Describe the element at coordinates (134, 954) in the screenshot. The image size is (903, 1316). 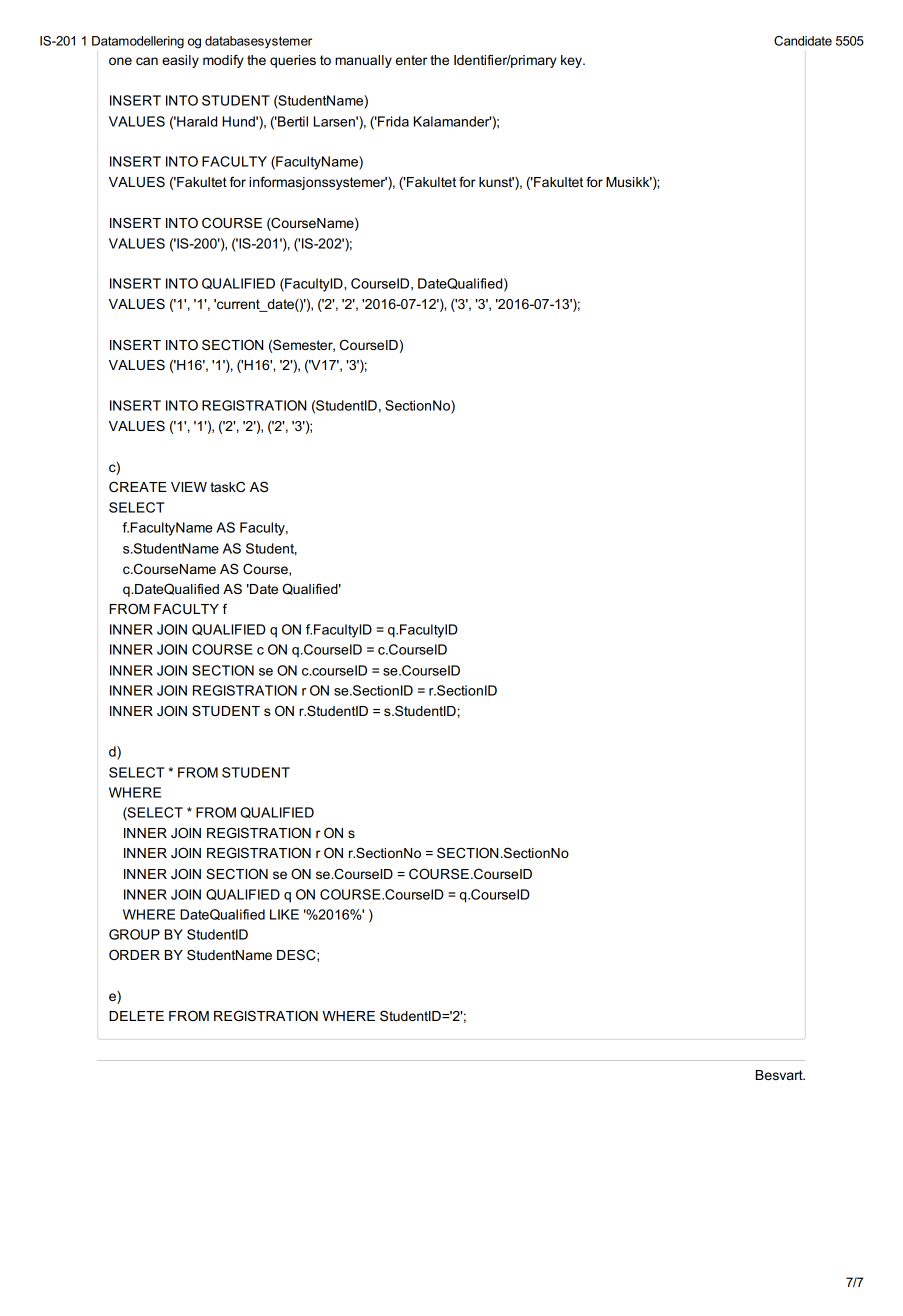
I see `ORDER` at that location.
